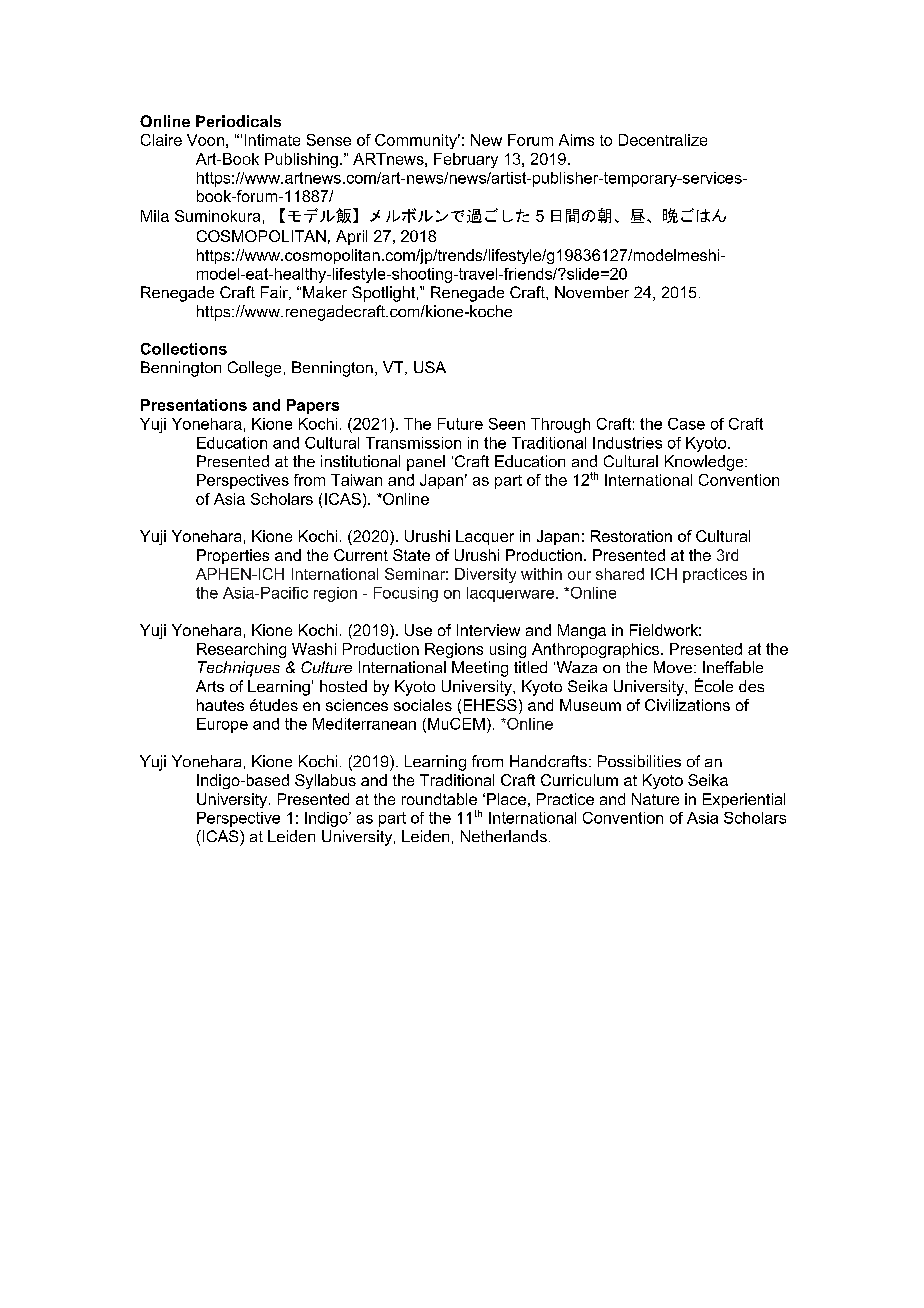  What do you see at coordinates (254, 369) in the screenshot?
I see `College` at bounding box center [254, 369].
